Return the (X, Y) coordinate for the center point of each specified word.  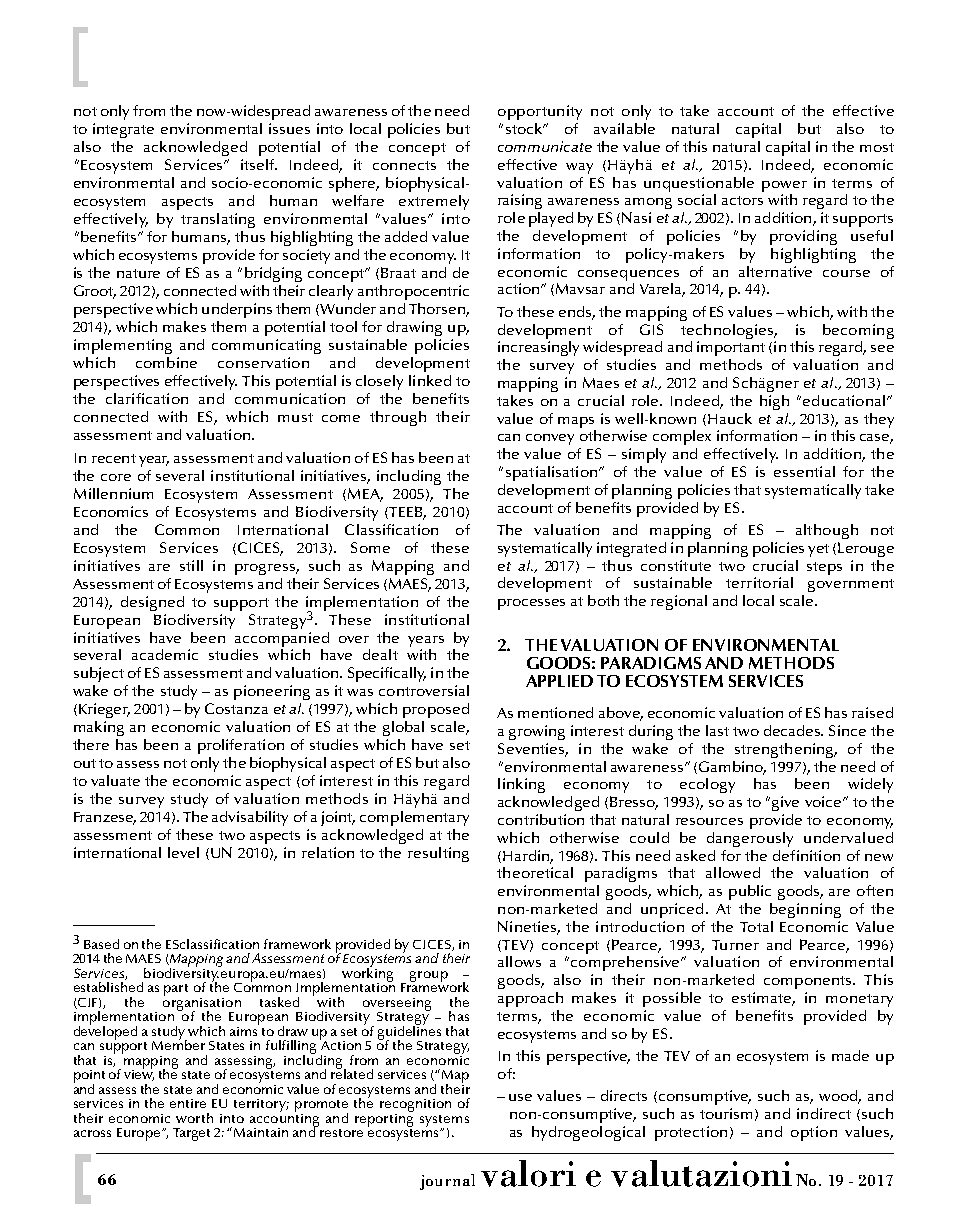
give (785, 803)
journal (447, 1182)
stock (525, 128)
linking (521, 785)
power (784, 186)
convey (550, 439)
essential (804, 471)
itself (259, 164)
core (116, 477)
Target (191, 1134)
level (183, 852)
